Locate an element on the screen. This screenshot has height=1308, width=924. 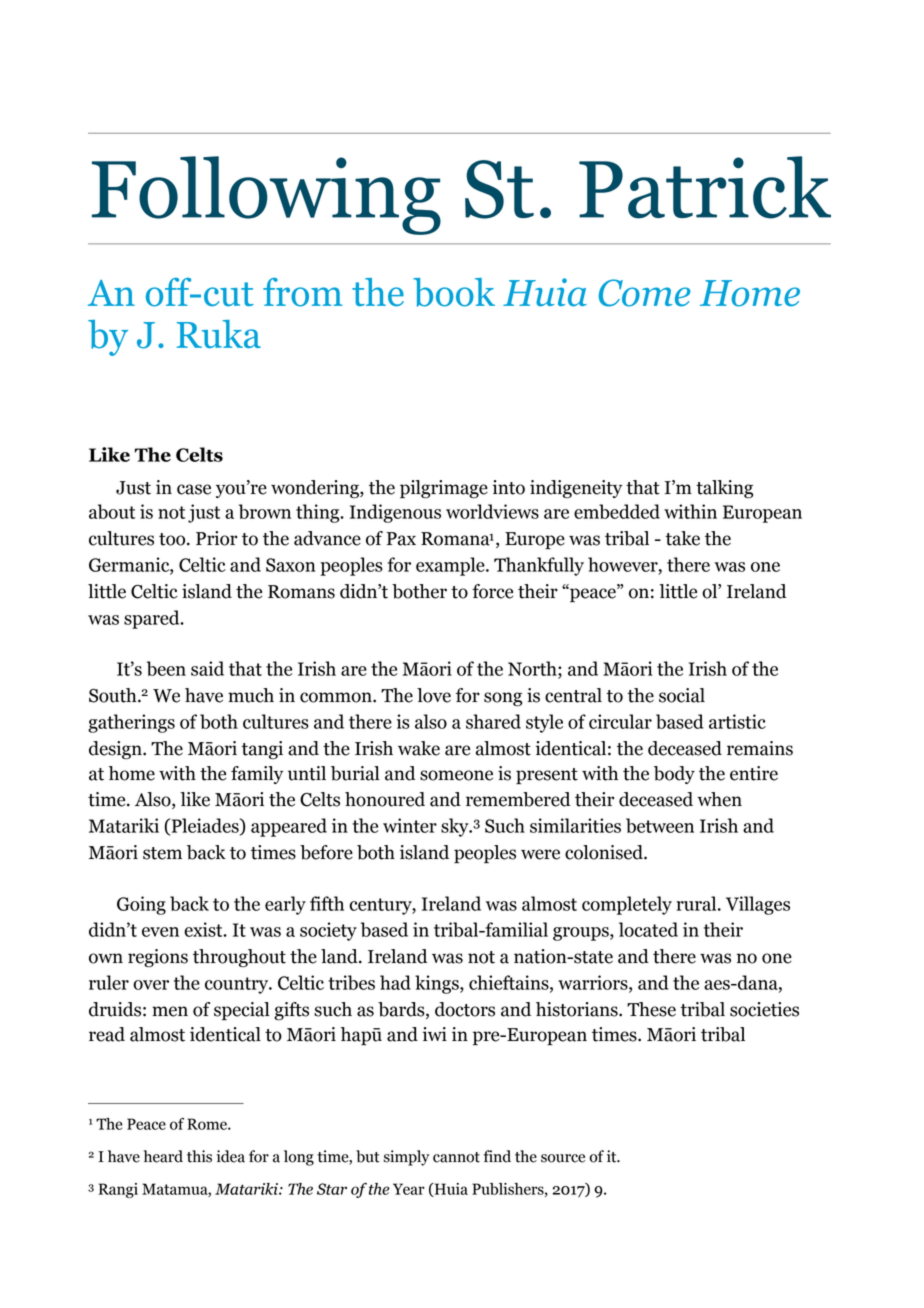
been is located at coordinates (166, 668).
